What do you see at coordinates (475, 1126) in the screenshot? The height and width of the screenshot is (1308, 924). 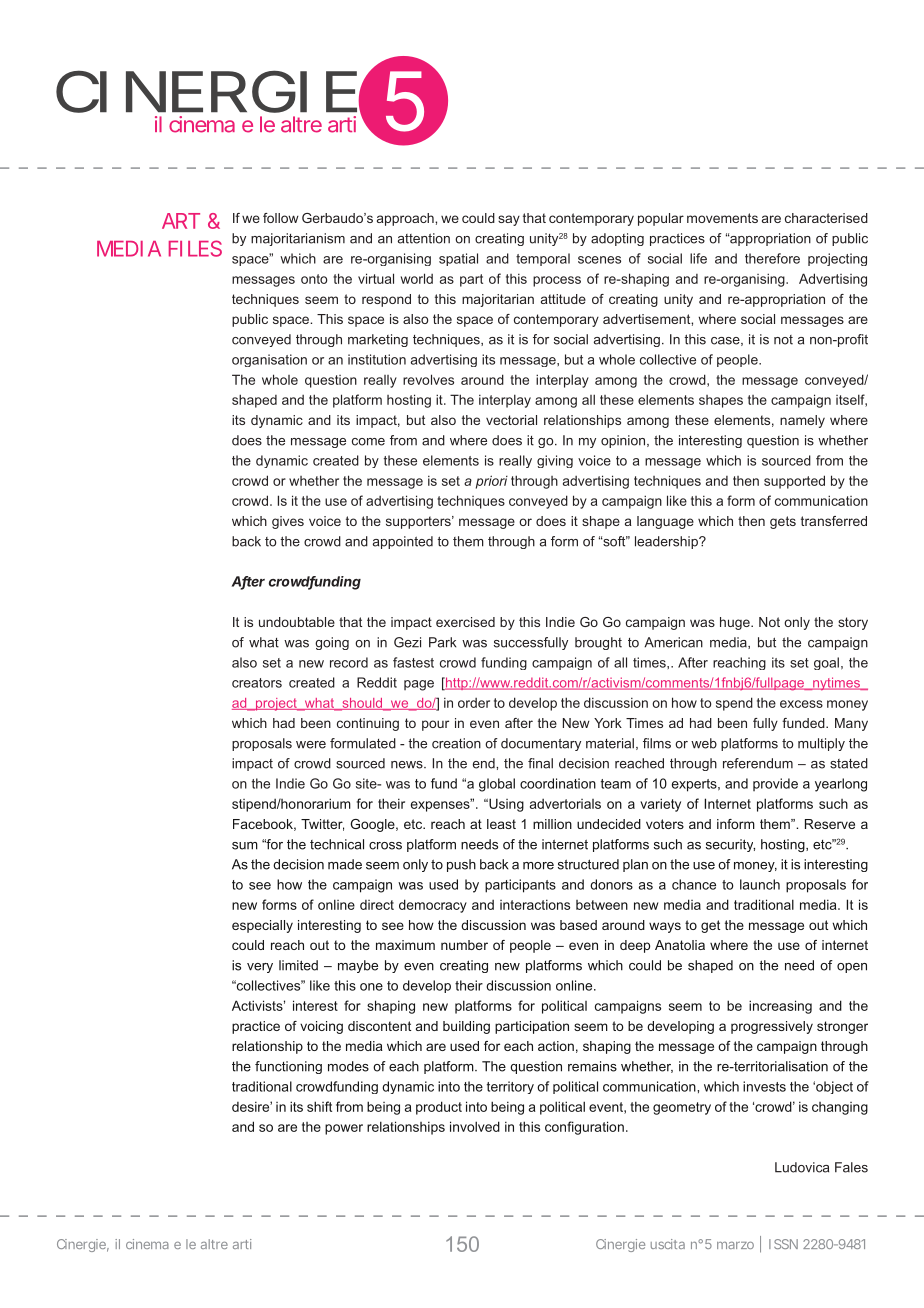 I see `involved` at bounding box center [475, 1126].
